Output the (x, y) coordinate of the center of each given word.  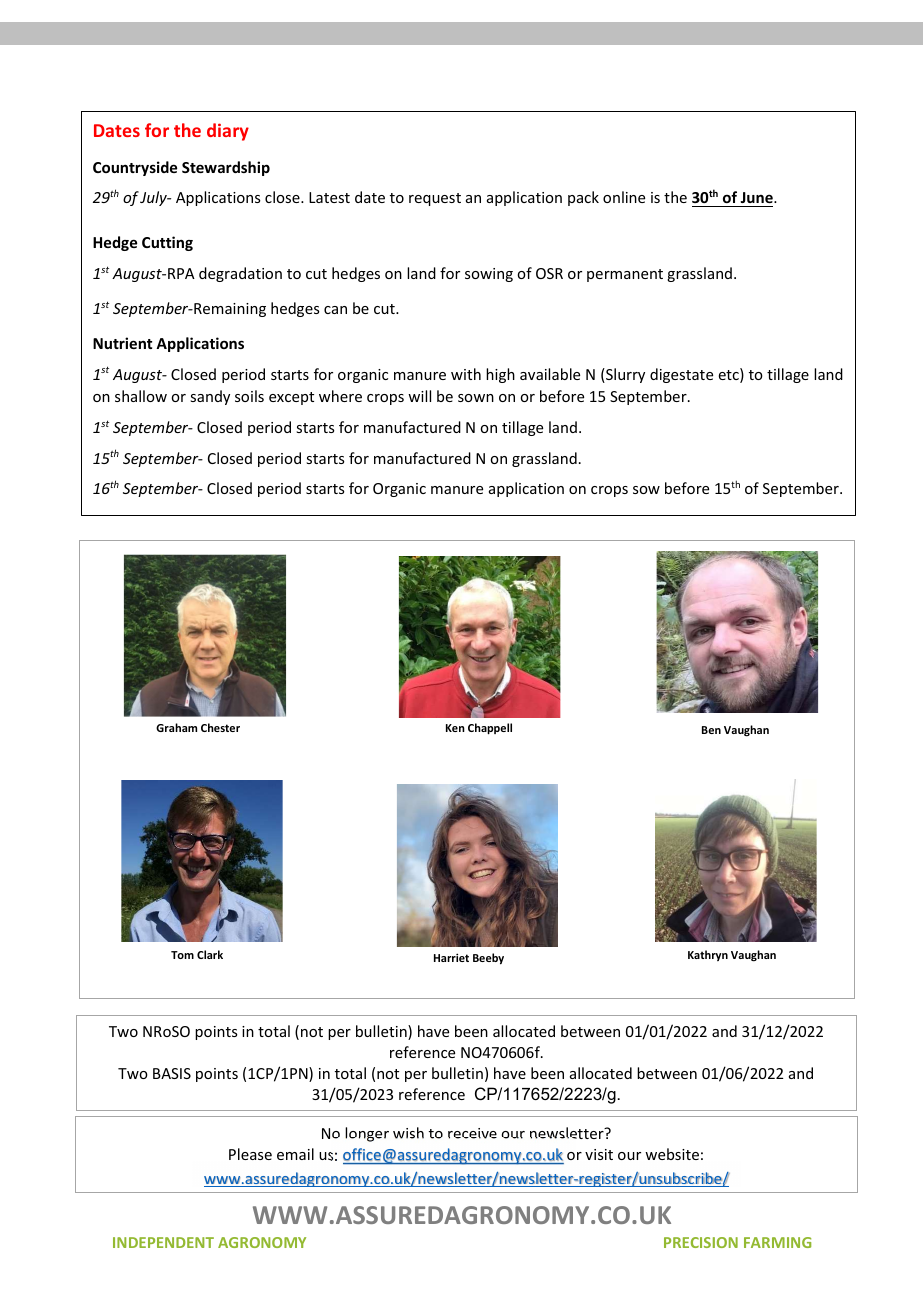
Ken (455, 728)
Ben (711, 730)
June (757, 197)
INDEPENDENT (163, 1242)
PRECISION (701, 1242)
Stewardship (226, 168)
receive (472, 1133)
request (435, 199)
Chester (220, 727)
